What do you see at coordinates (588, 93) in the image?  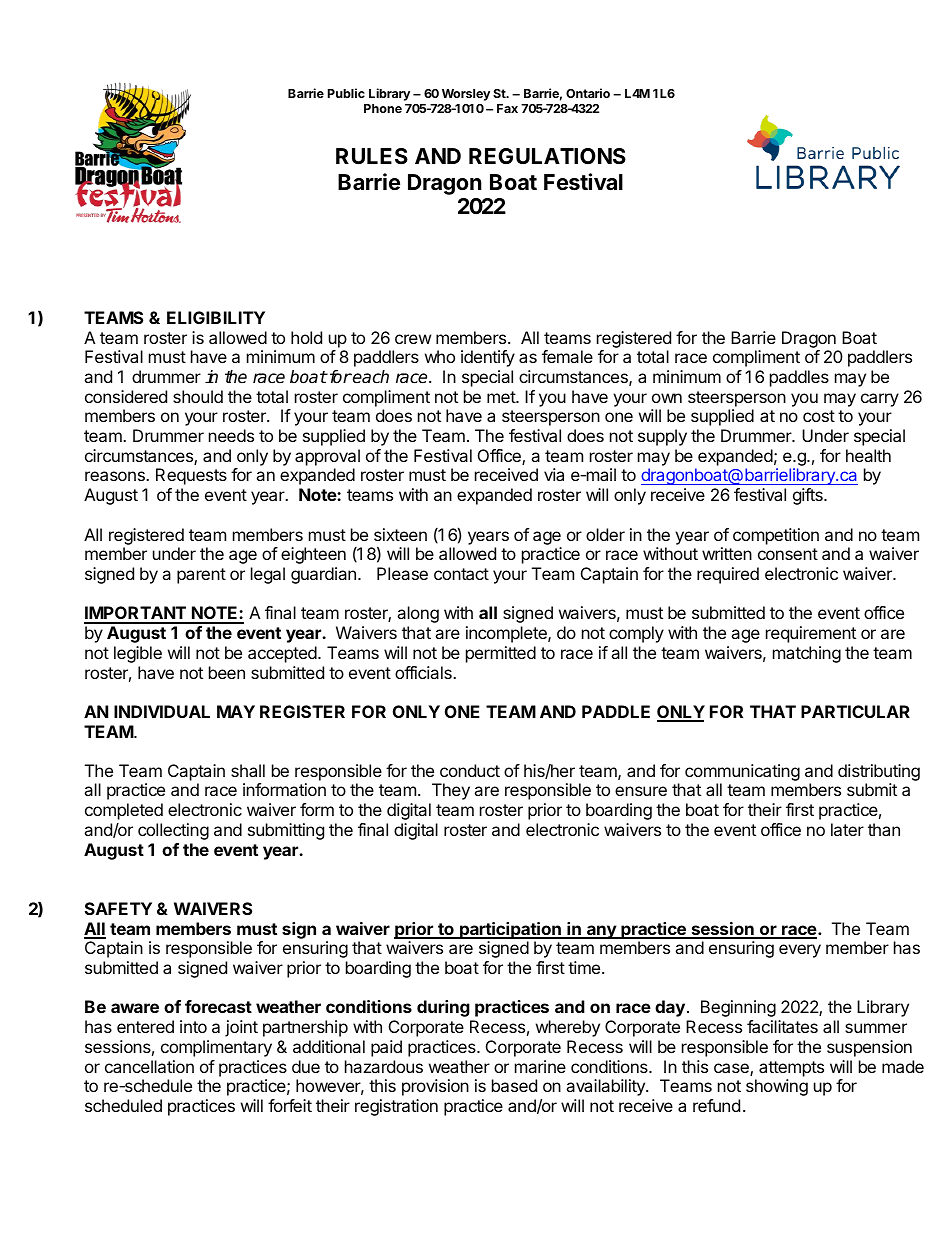 I see `Ontario` at bounding box center [588, 93].
